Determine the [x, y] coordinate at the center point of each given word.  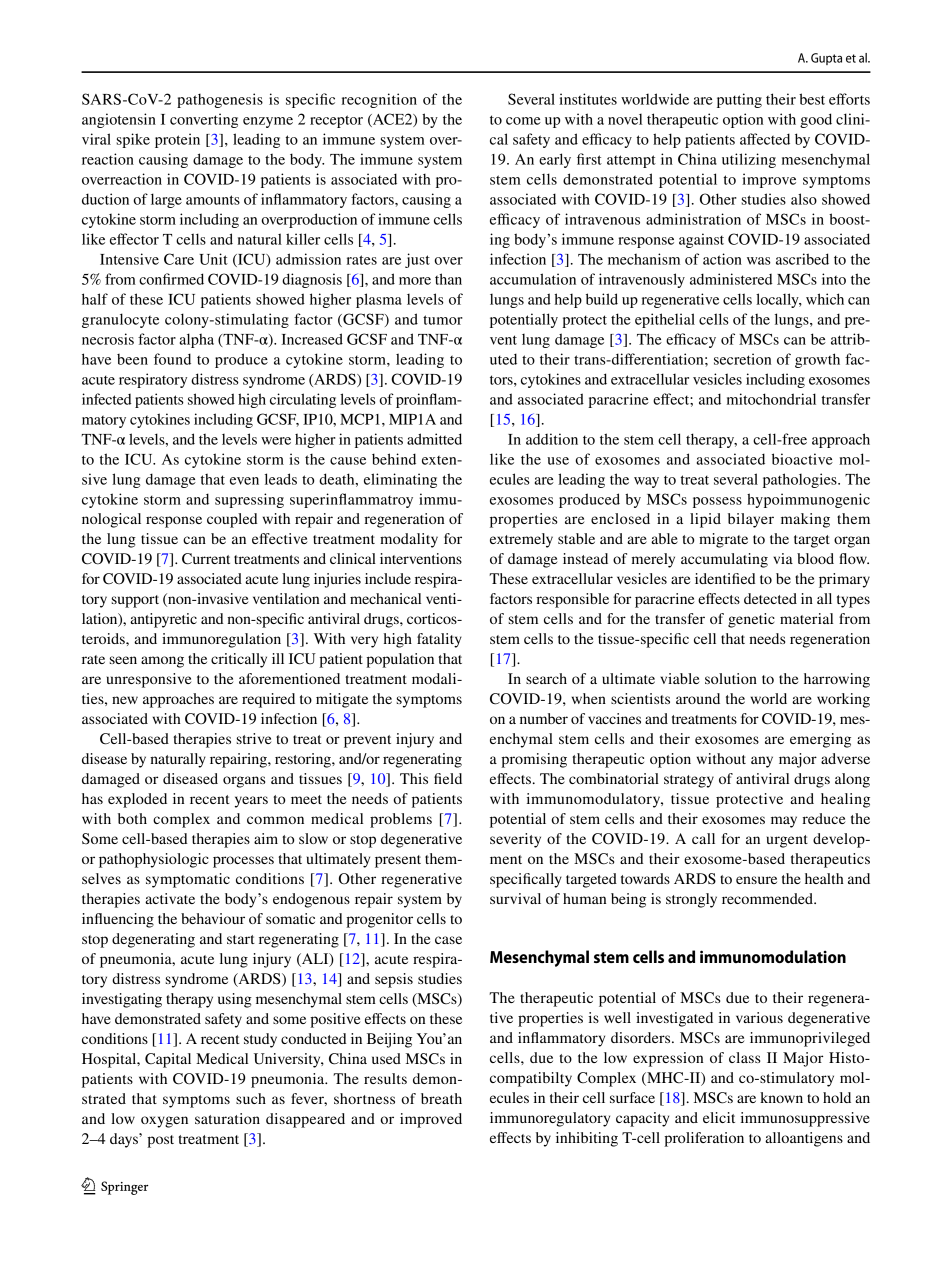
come [523, 121]
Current [206, 559]
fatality [439, 640]
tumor [443, 320]
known [781, 1097]
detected [770, 598]
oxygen [164, 1122]
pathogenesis [220, 100]
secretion [742, 359]
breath [441, 1098]
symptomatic [188, 880]
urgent [787, 841]
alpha [197, 340]
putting [739, 100]
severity [515, 840]
